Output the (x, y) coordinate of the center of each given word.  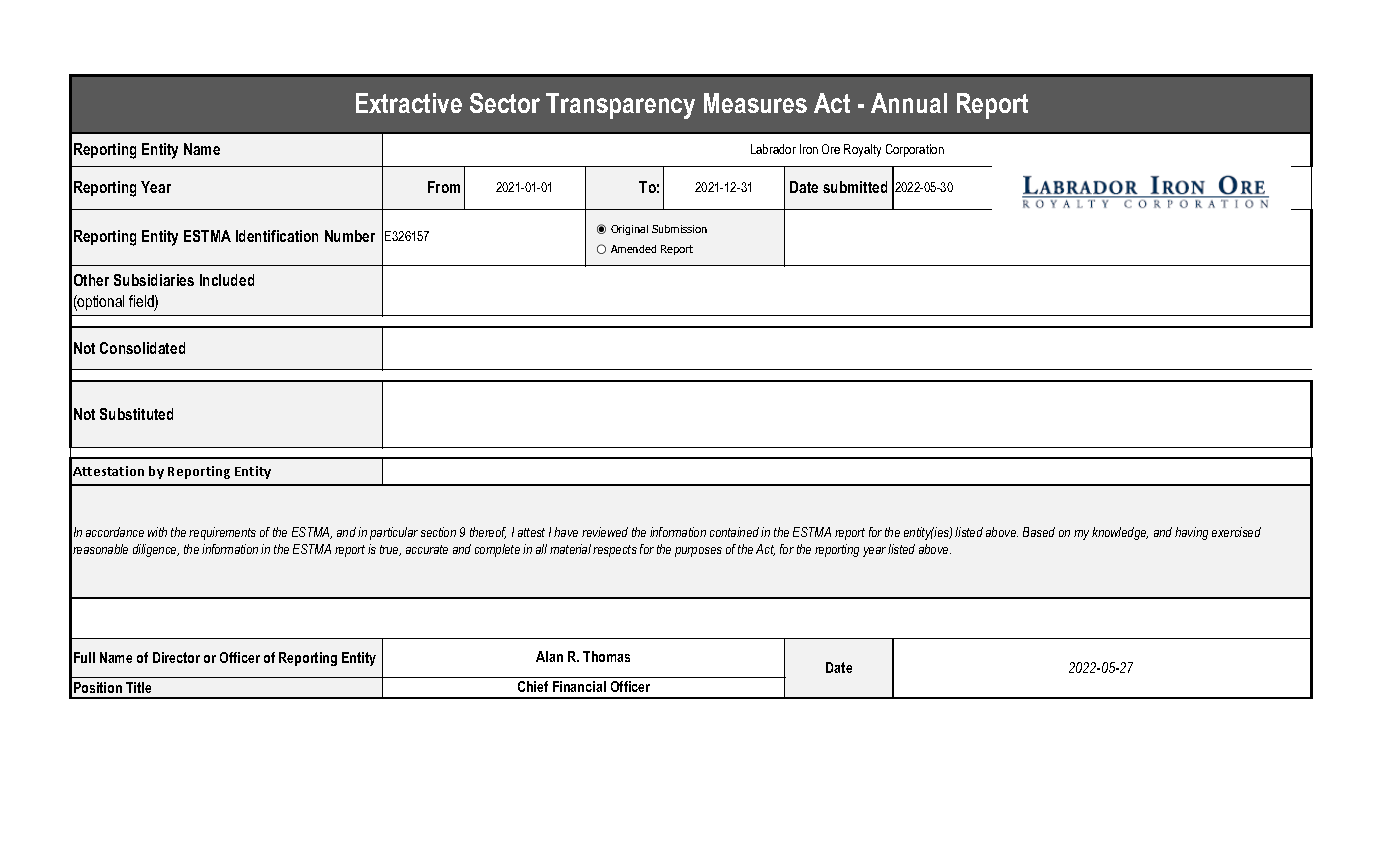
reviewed (605, 532)
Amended (633, 249)
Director (176, 657)
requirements (222, 533)
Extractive (409, 103)
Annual (909, 103)
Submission (679, 229)
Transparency (620, 106)
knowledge (1120, 533)
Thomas (606, 656)
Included (227, 280)
